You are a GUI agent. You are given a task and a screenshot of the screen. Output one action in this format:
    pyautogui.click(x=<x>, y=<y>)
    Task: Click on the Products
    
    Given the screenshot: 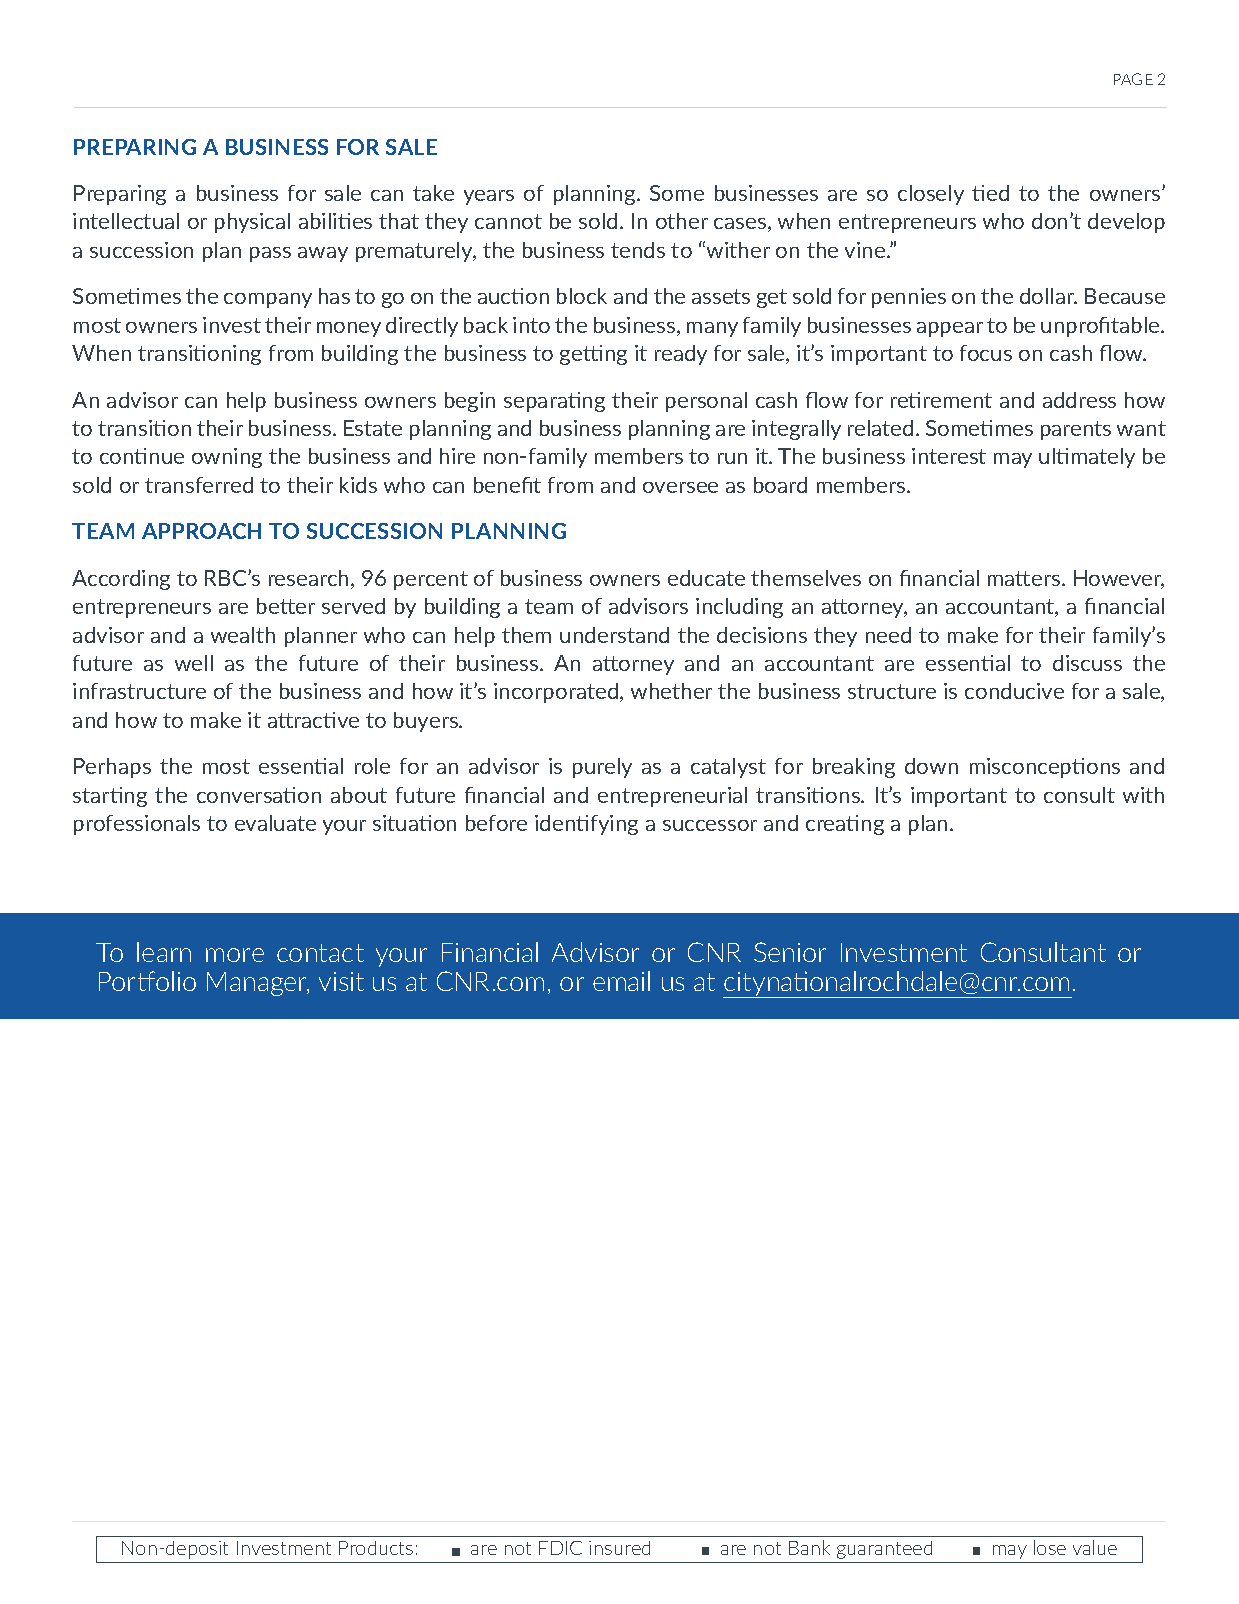 What is the action you would take?
    pyautogui.click(x=376, y=1548)
